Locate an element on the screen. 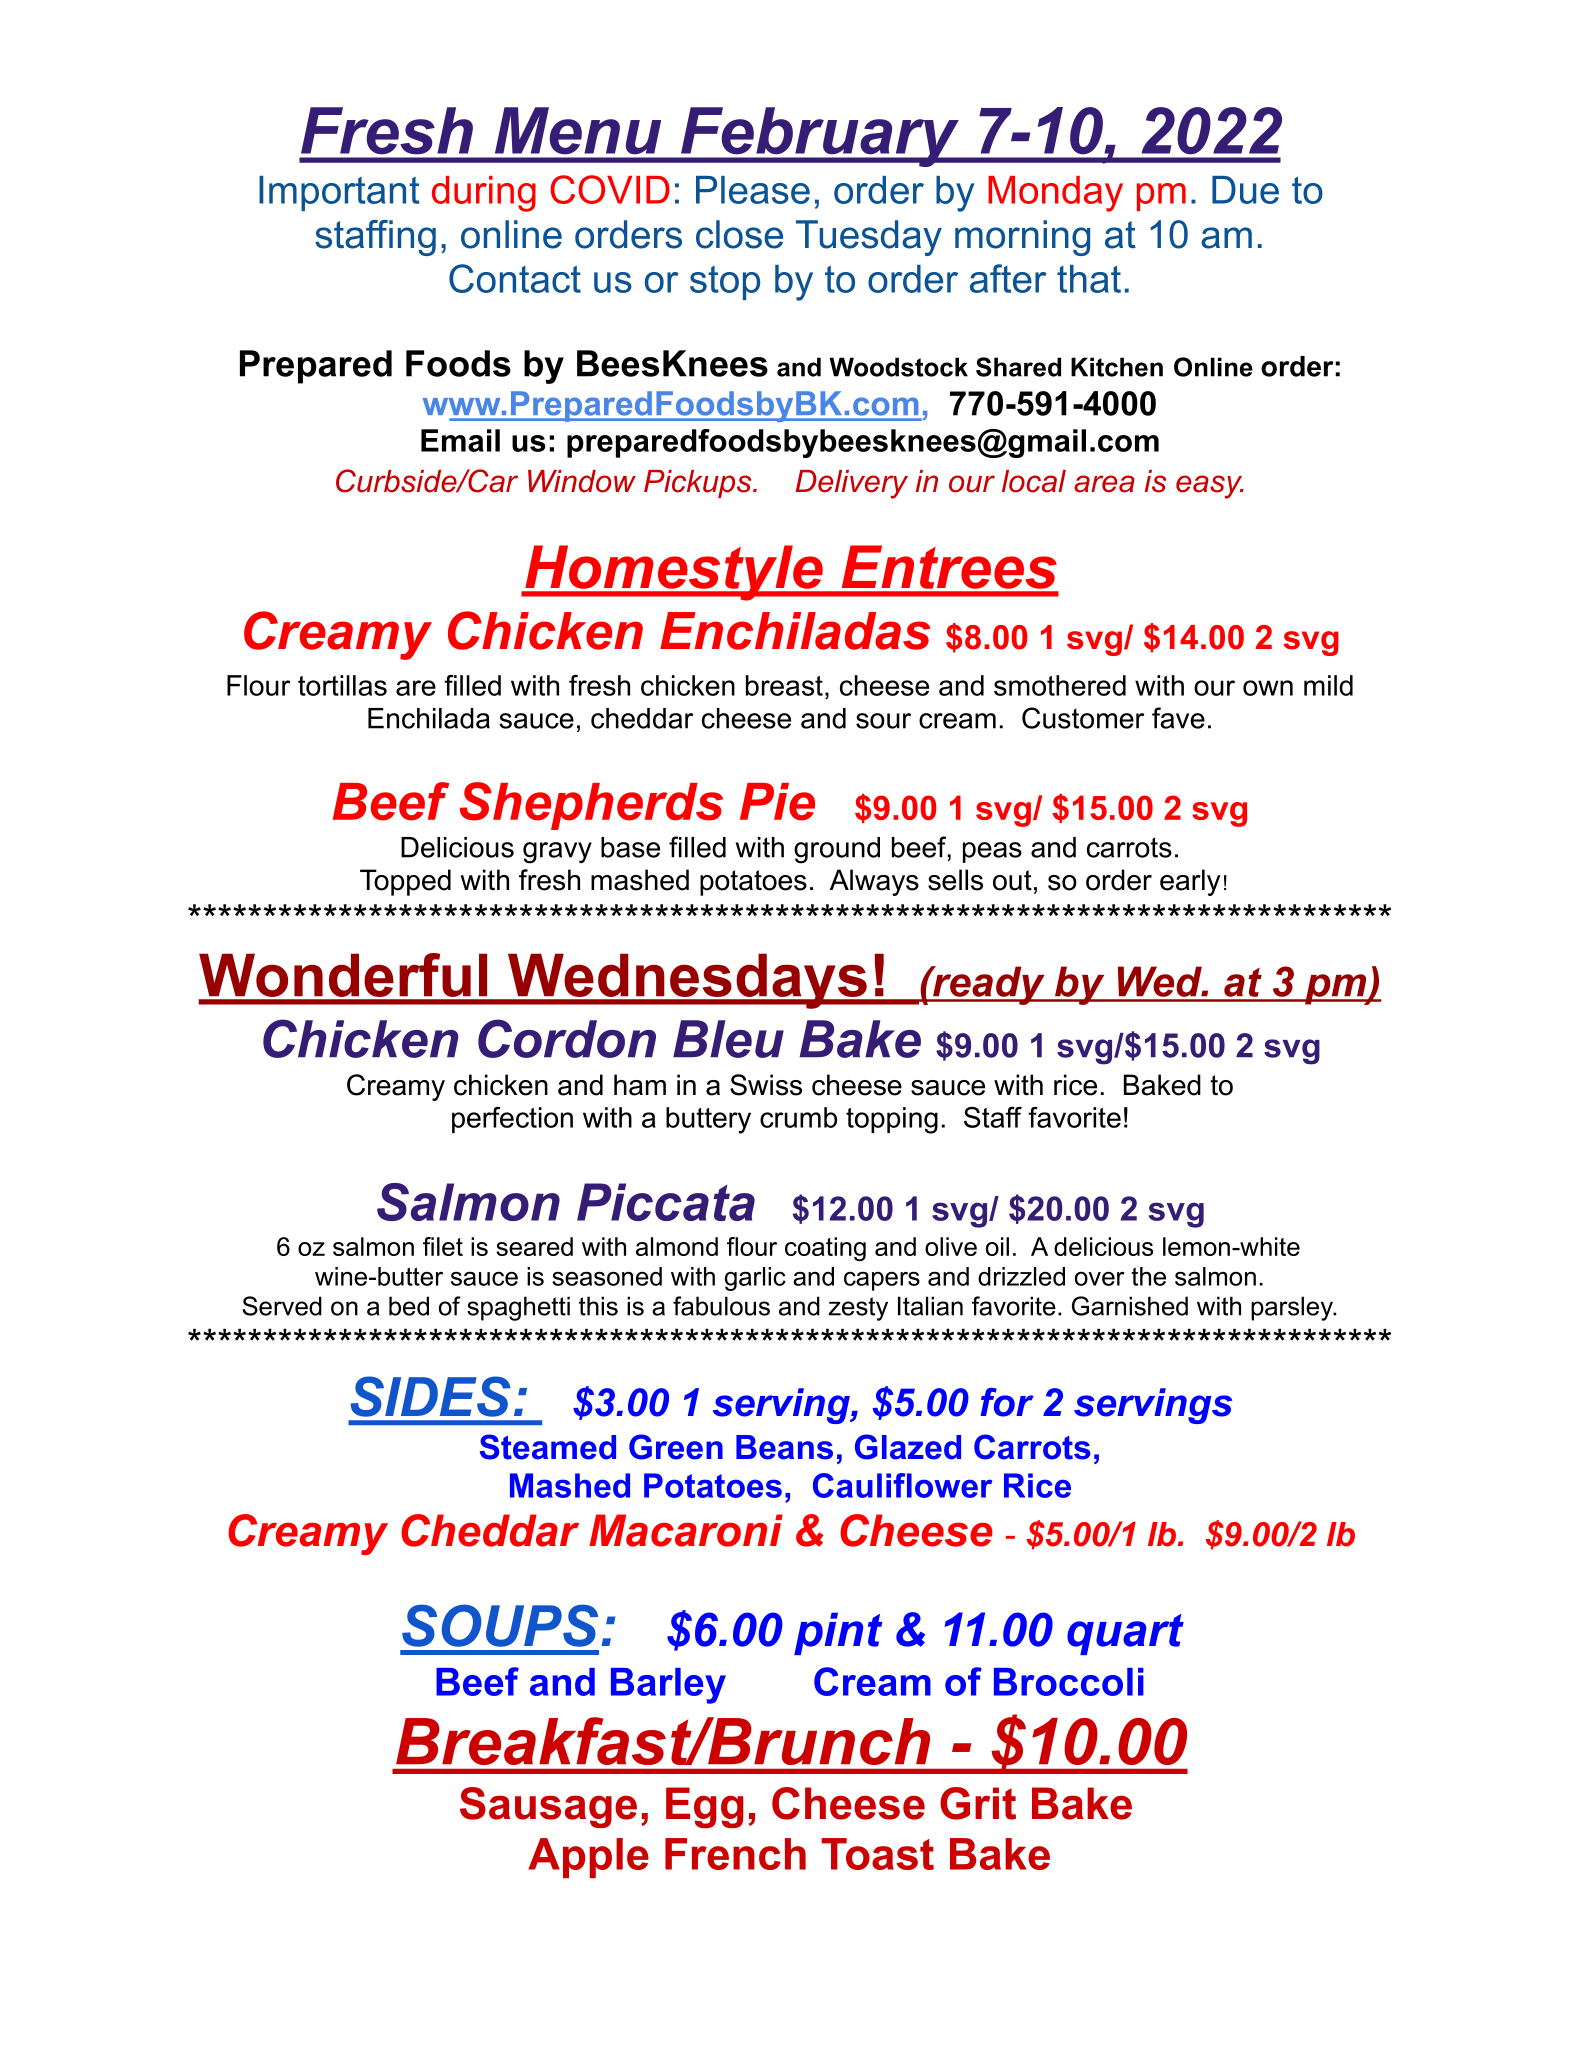 The height and width of the screenshot is (2045, 1580). fave is located at coordinates (1178, 718).
